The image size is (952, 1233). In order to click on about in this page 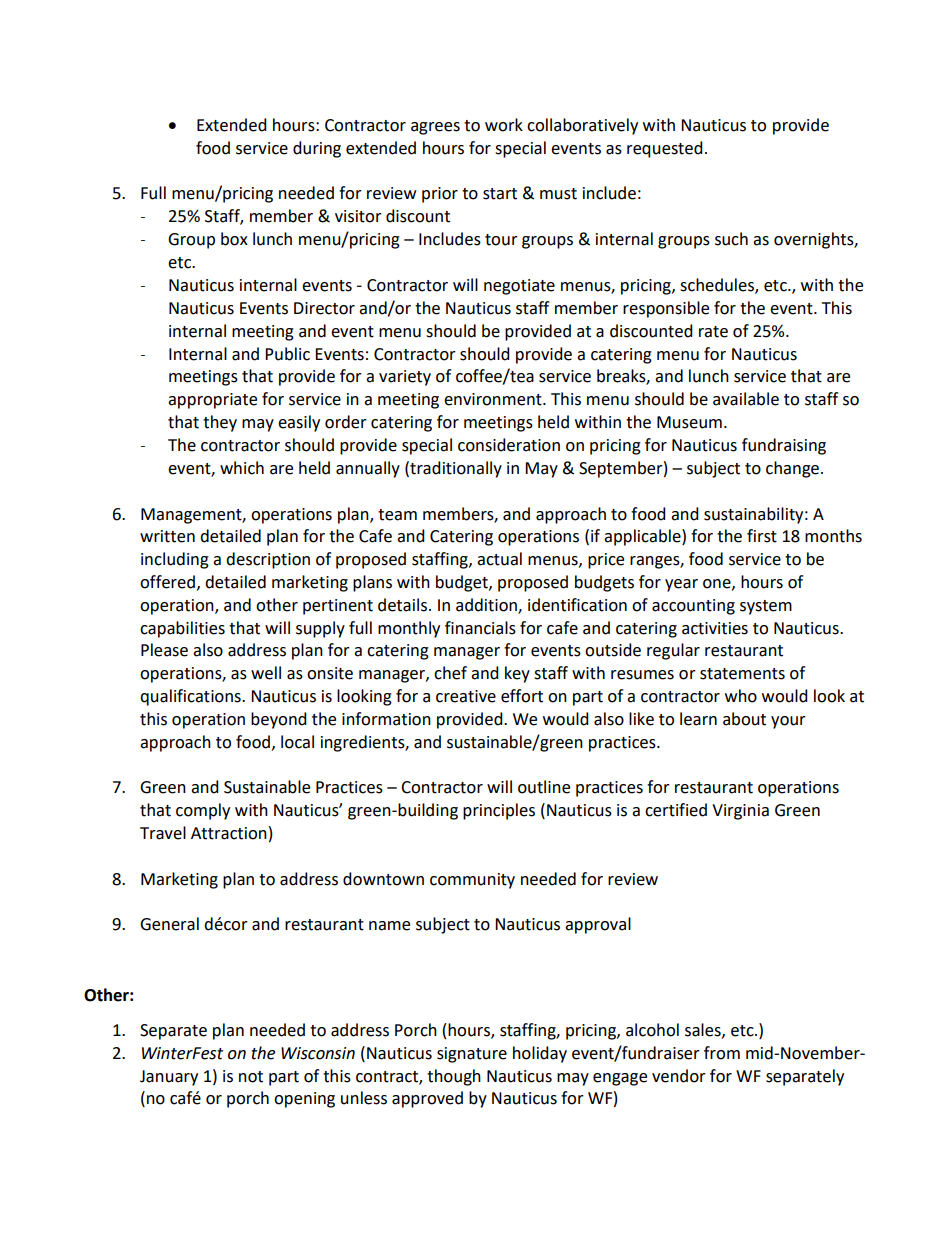, I will do `click(744, 719)`.
